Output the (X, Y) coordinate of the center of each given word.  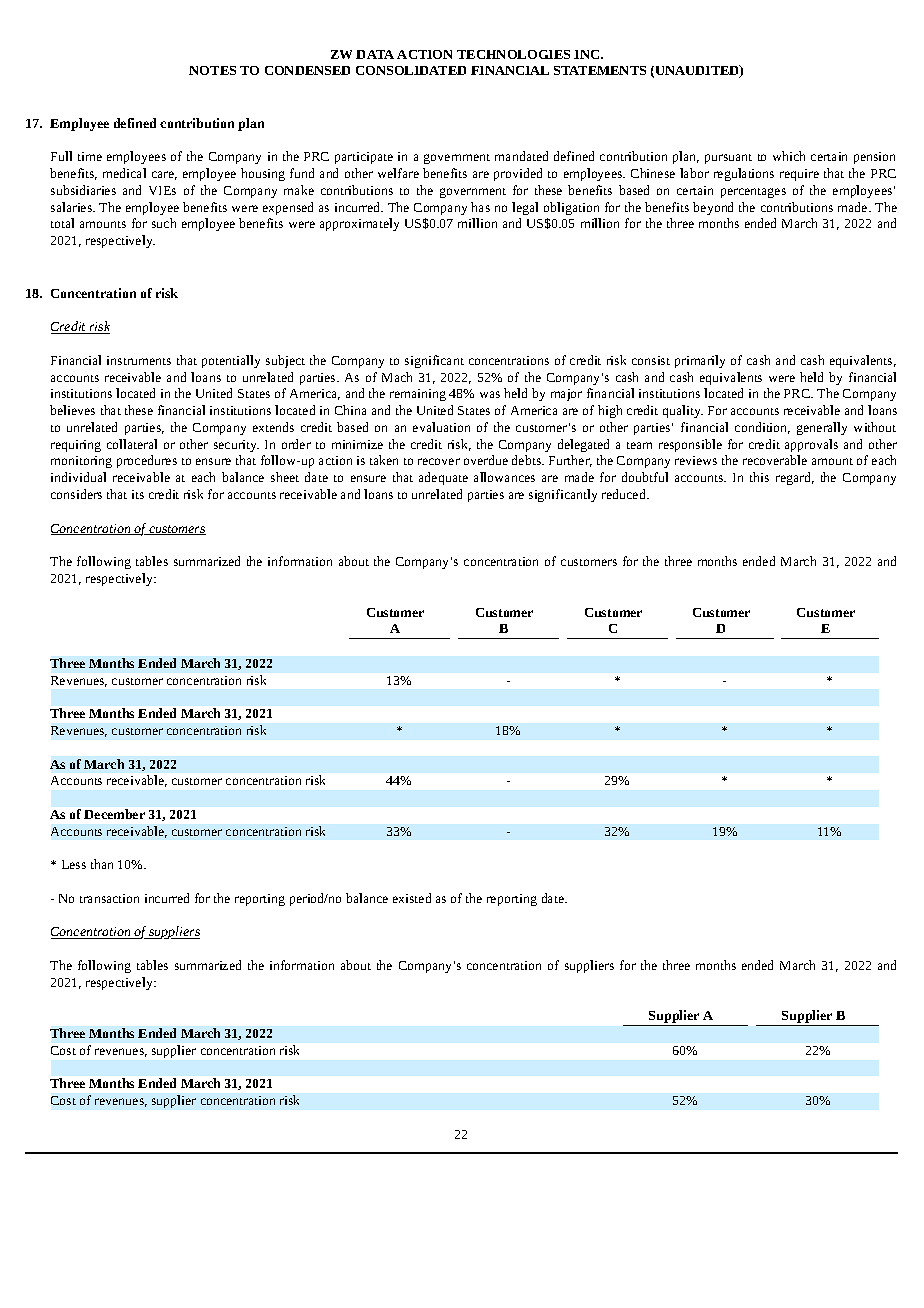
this (759, 477)
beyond (713, 208)
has (480, 207)
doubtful (645, 477)
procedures (147, 461)
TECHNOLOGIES (513, 54)
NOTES (212, 70)
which (789, 156)
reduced (625, 494)
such (164, 223)
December (114, 814)
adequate (443, 478)
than (102, 864)
